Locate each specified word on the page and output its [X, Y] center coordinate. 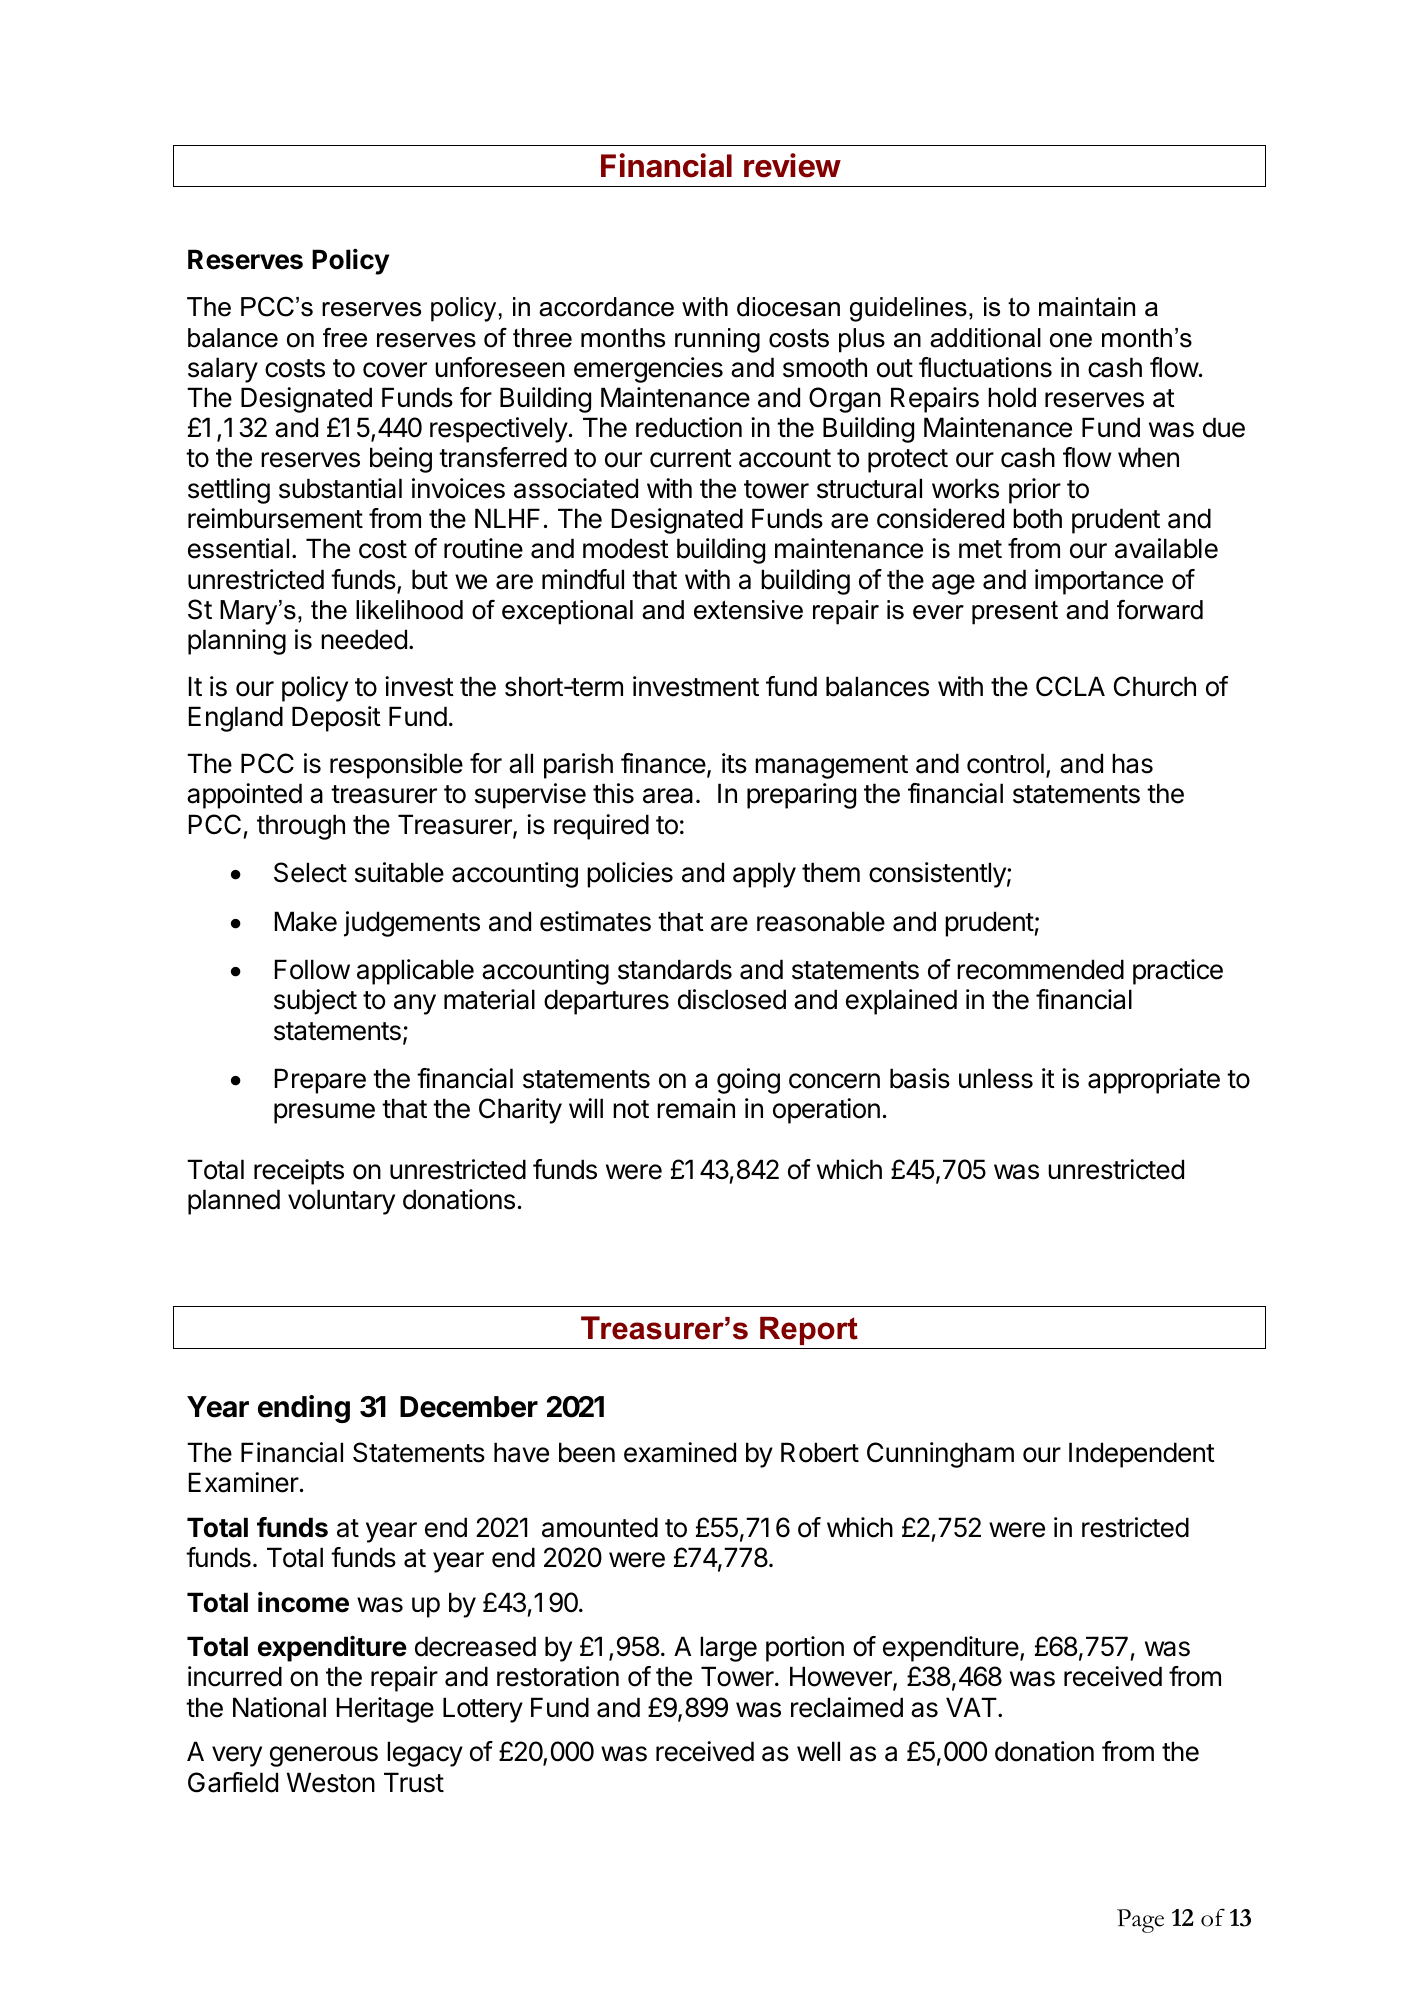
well [818, 1751]
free [345, 338]
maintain [1087, 307]
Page [1140, 1921]
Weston [331, 1782]
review [792, 165]
